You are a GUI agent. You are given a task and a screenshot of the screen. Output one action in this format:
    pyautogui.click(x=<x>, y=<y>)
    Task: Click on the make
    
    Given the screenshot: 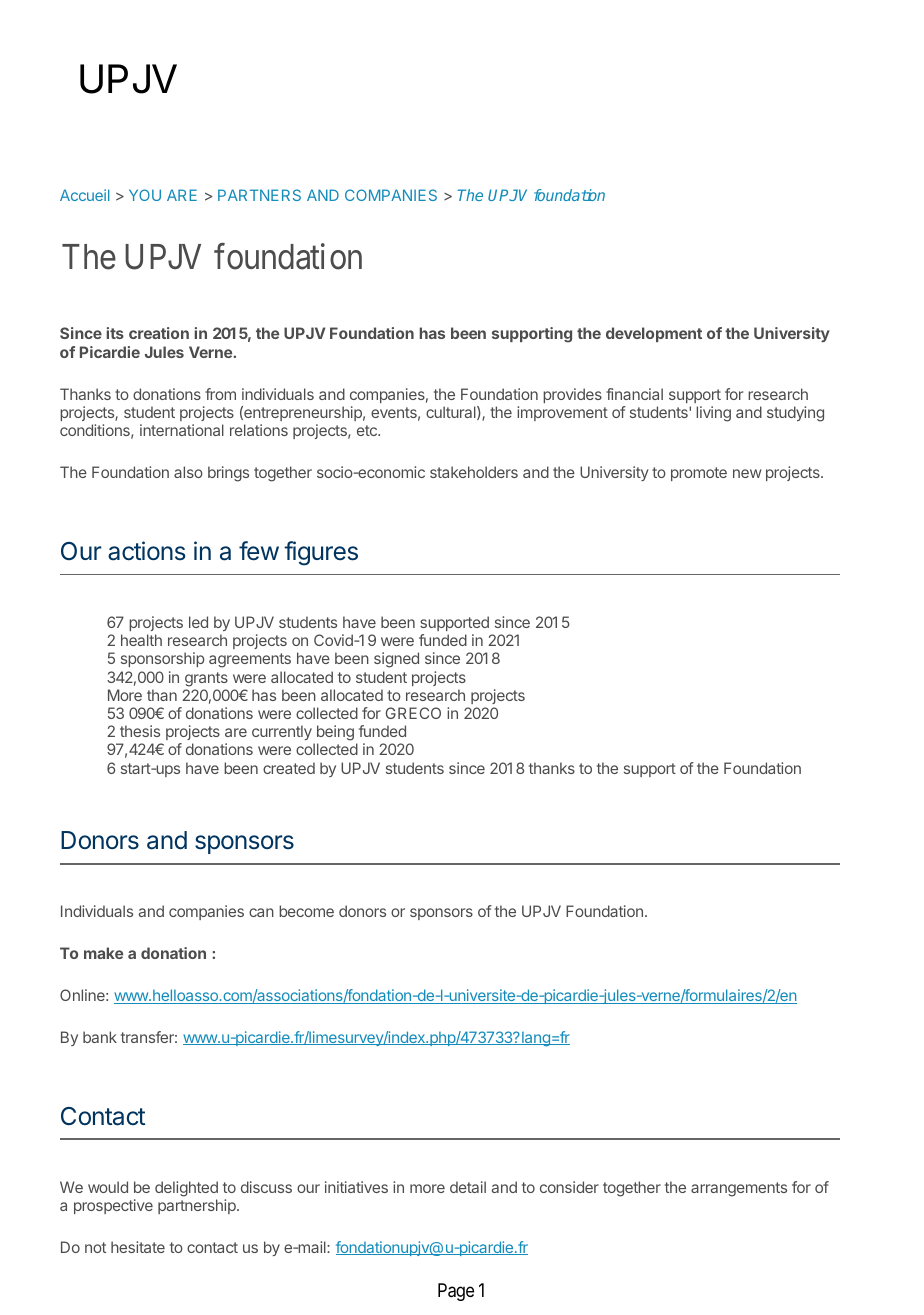 What is the action you would take?
    pyautogui.click(x=103, y=953)
